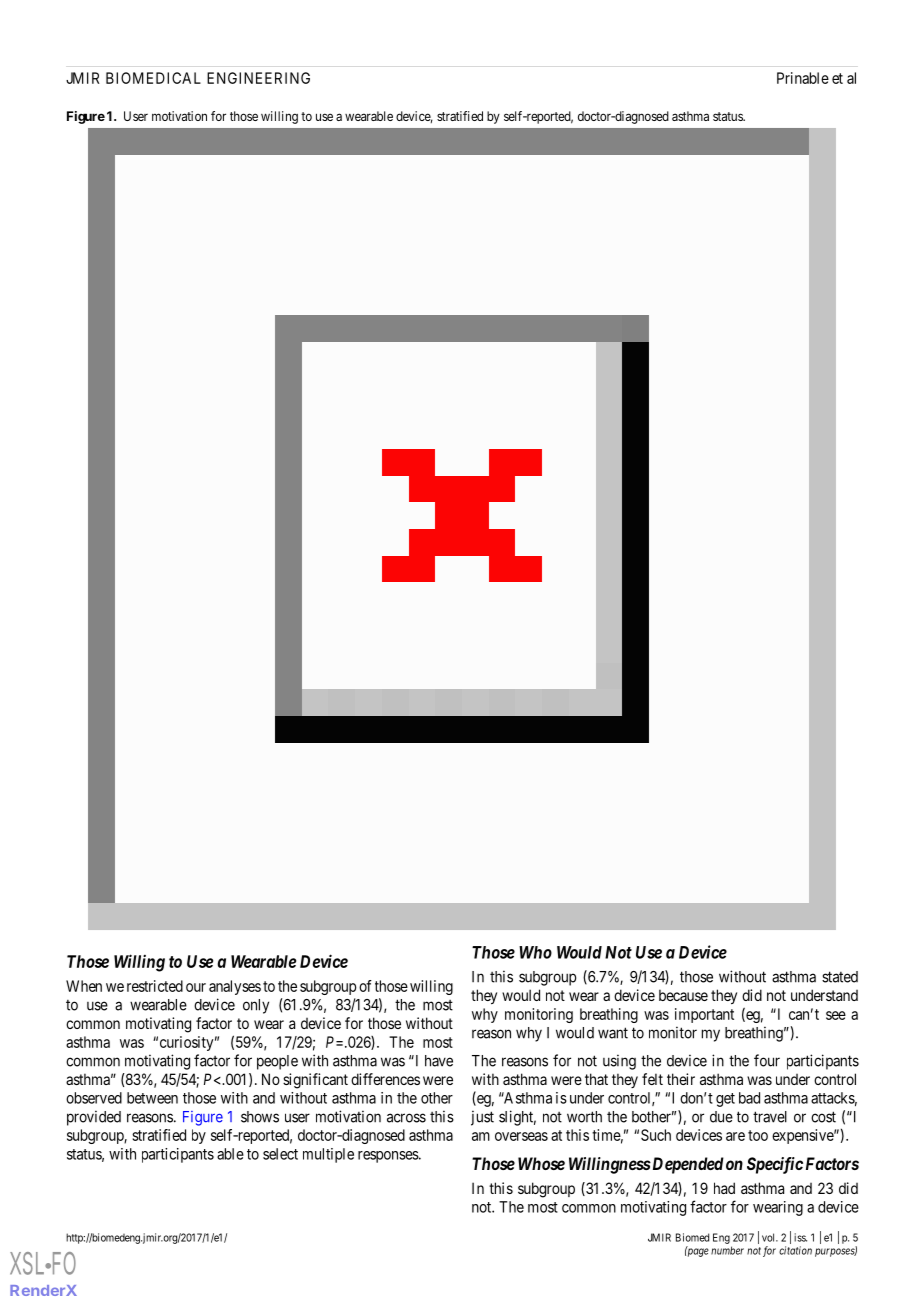 The height and width of the image is (1308, 924). Describe the element at coordinates (770, 1237) in the image. I see `vol` at that location.
